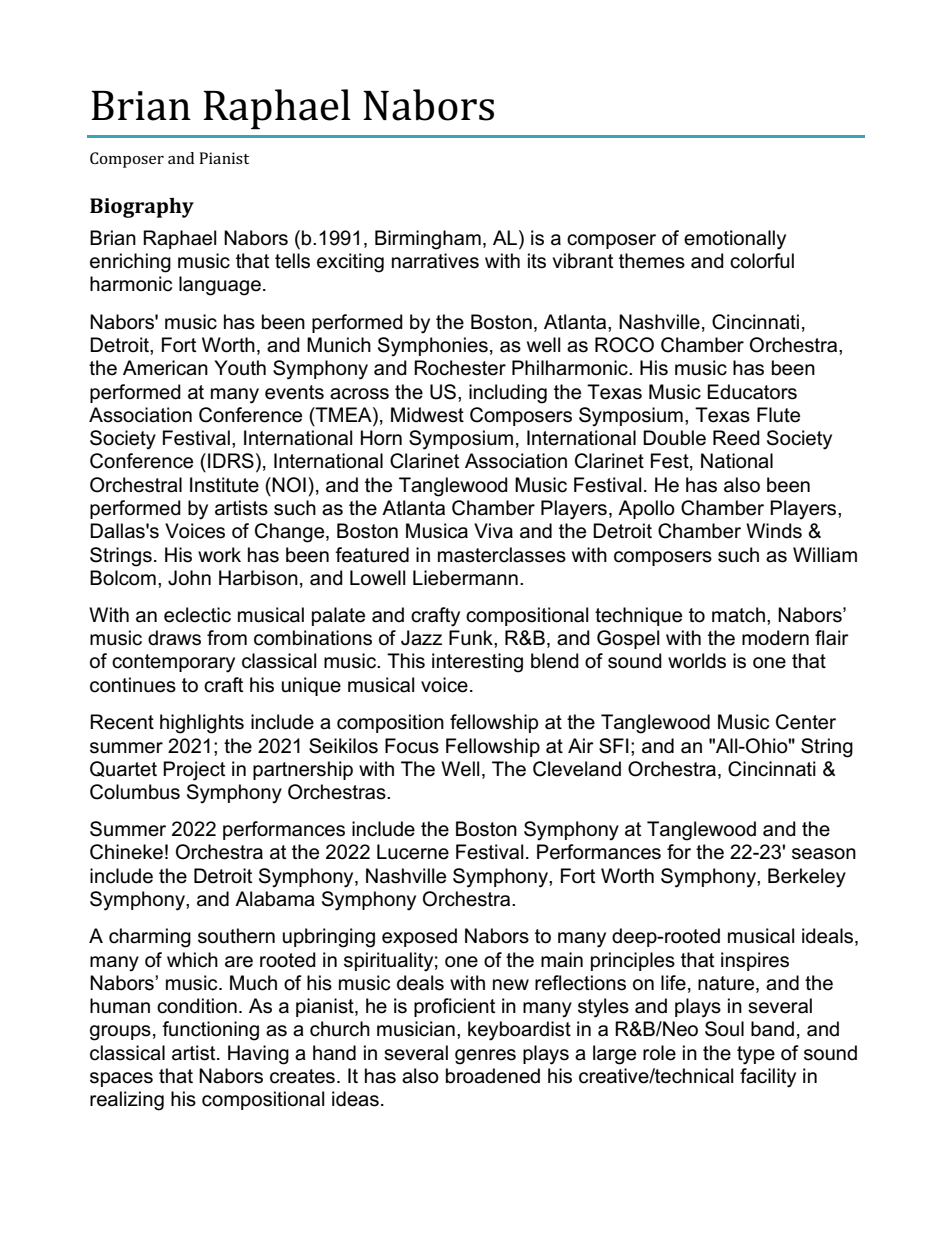  I want to click on from, so click(227, 638).
